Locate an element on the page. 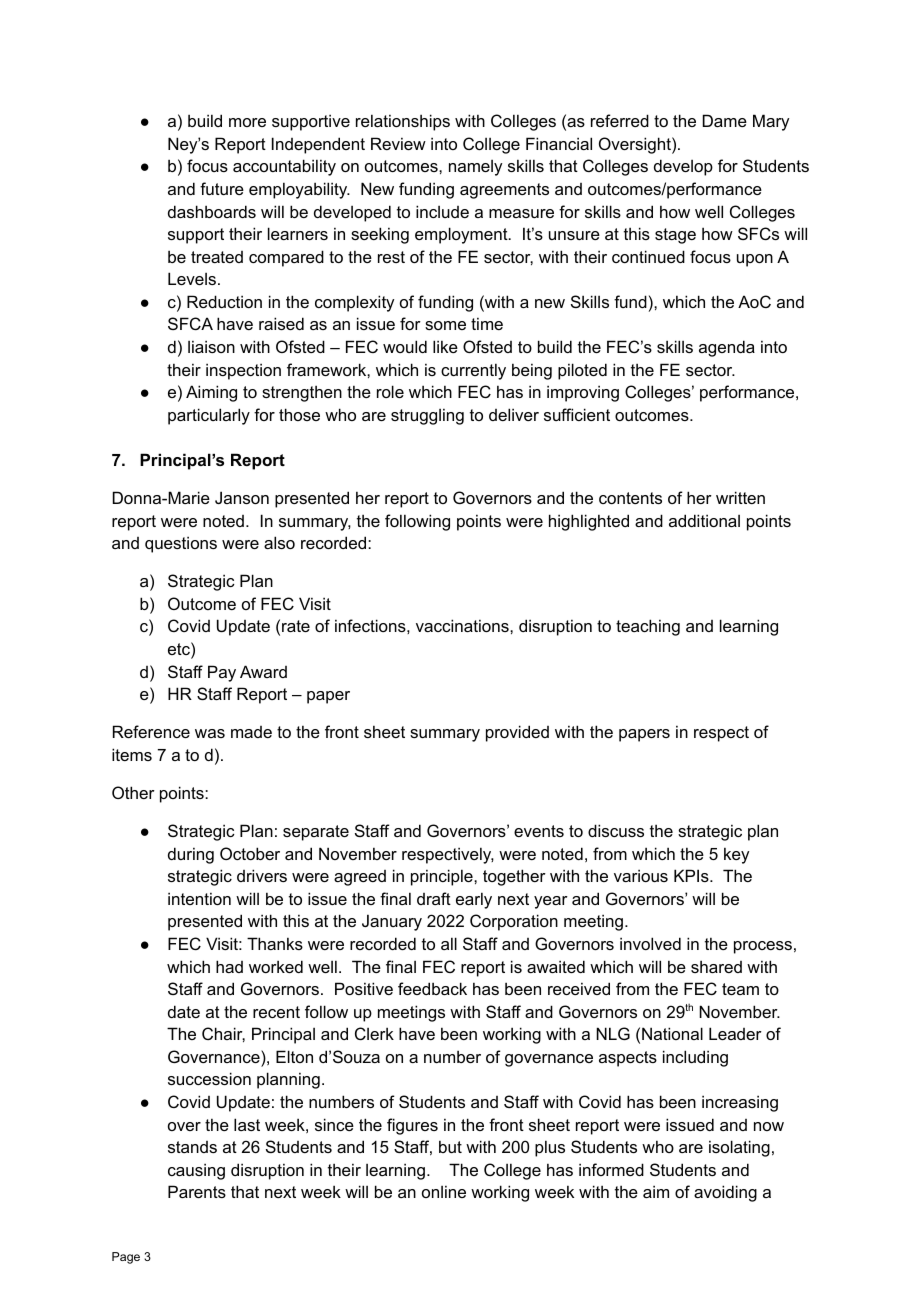 The height and width of the document is (1307, 924). future is located at coordinates (222, 188).
